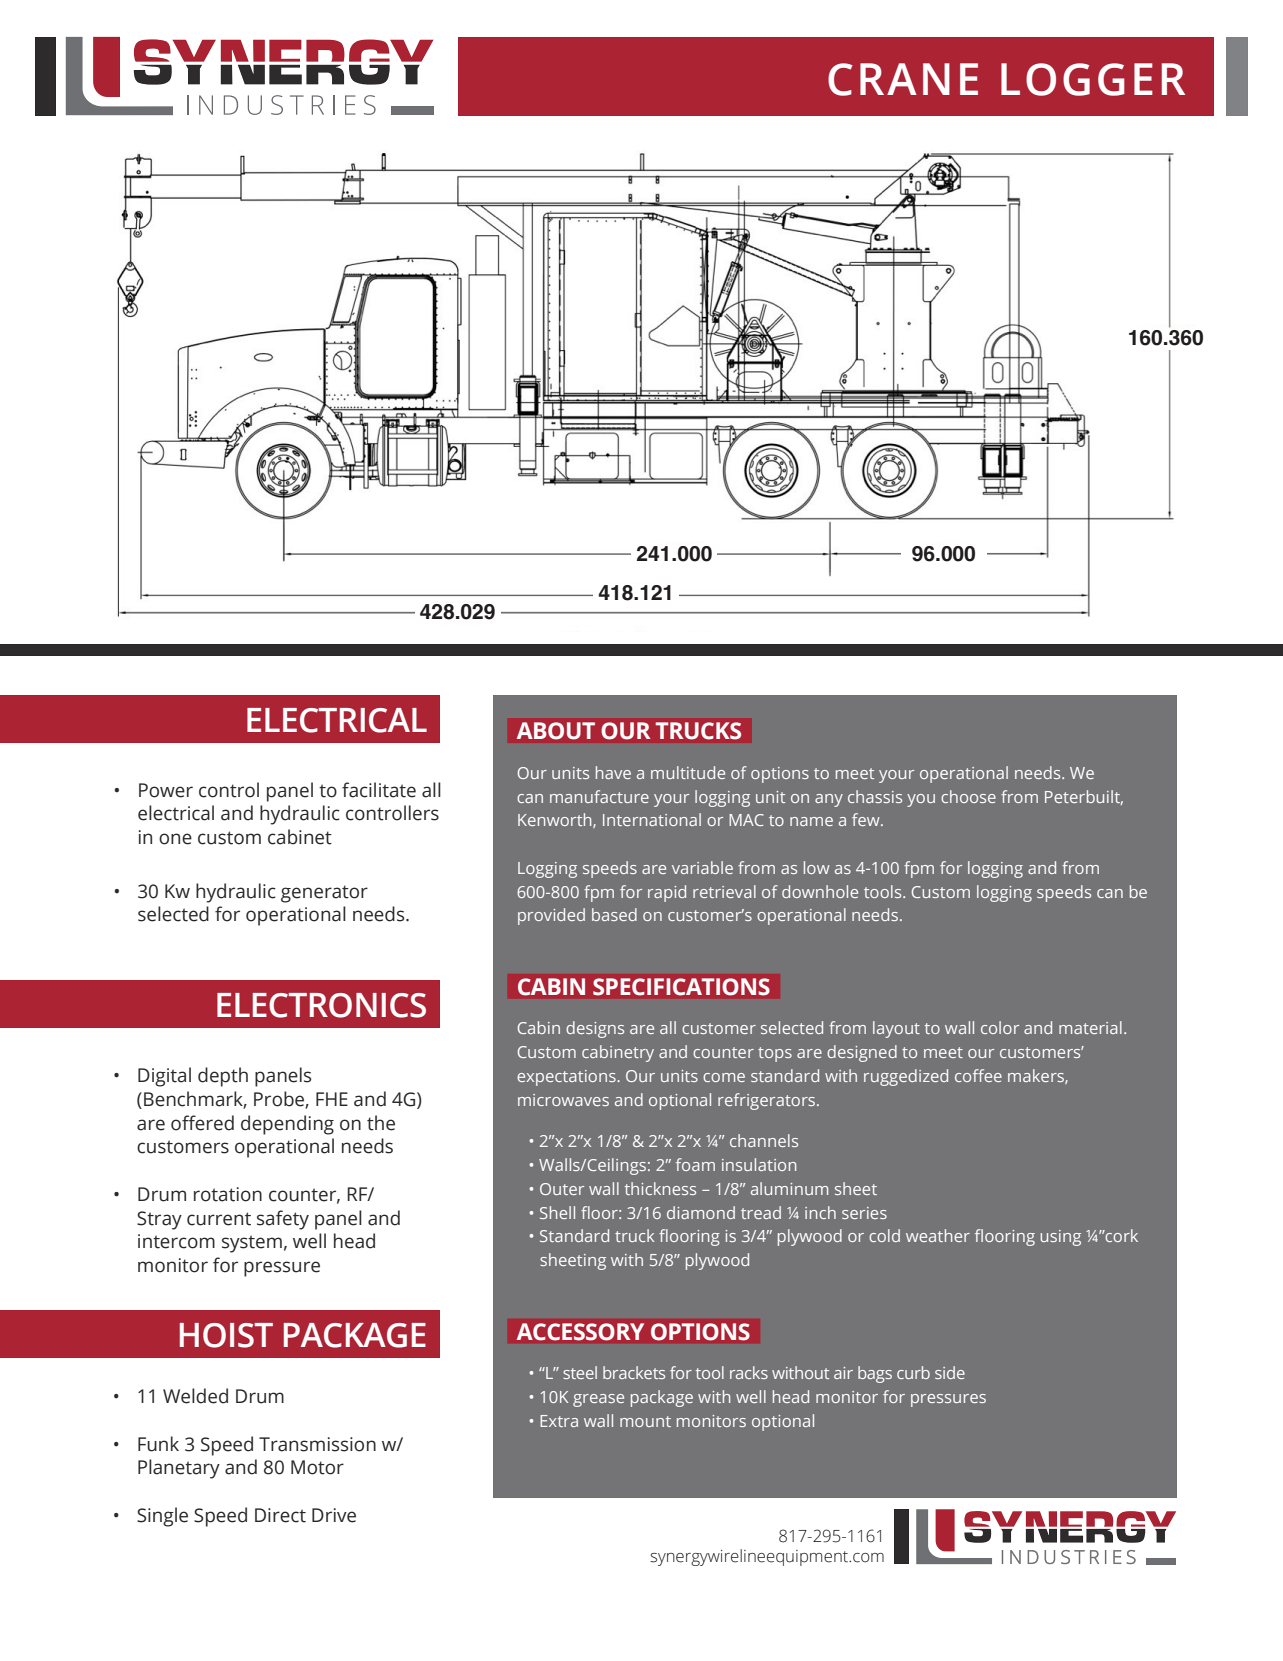 The image size is (1283, 1661). Describe the element at coordinates (166, 790) in the screenshot. I see `Power` at that location.
